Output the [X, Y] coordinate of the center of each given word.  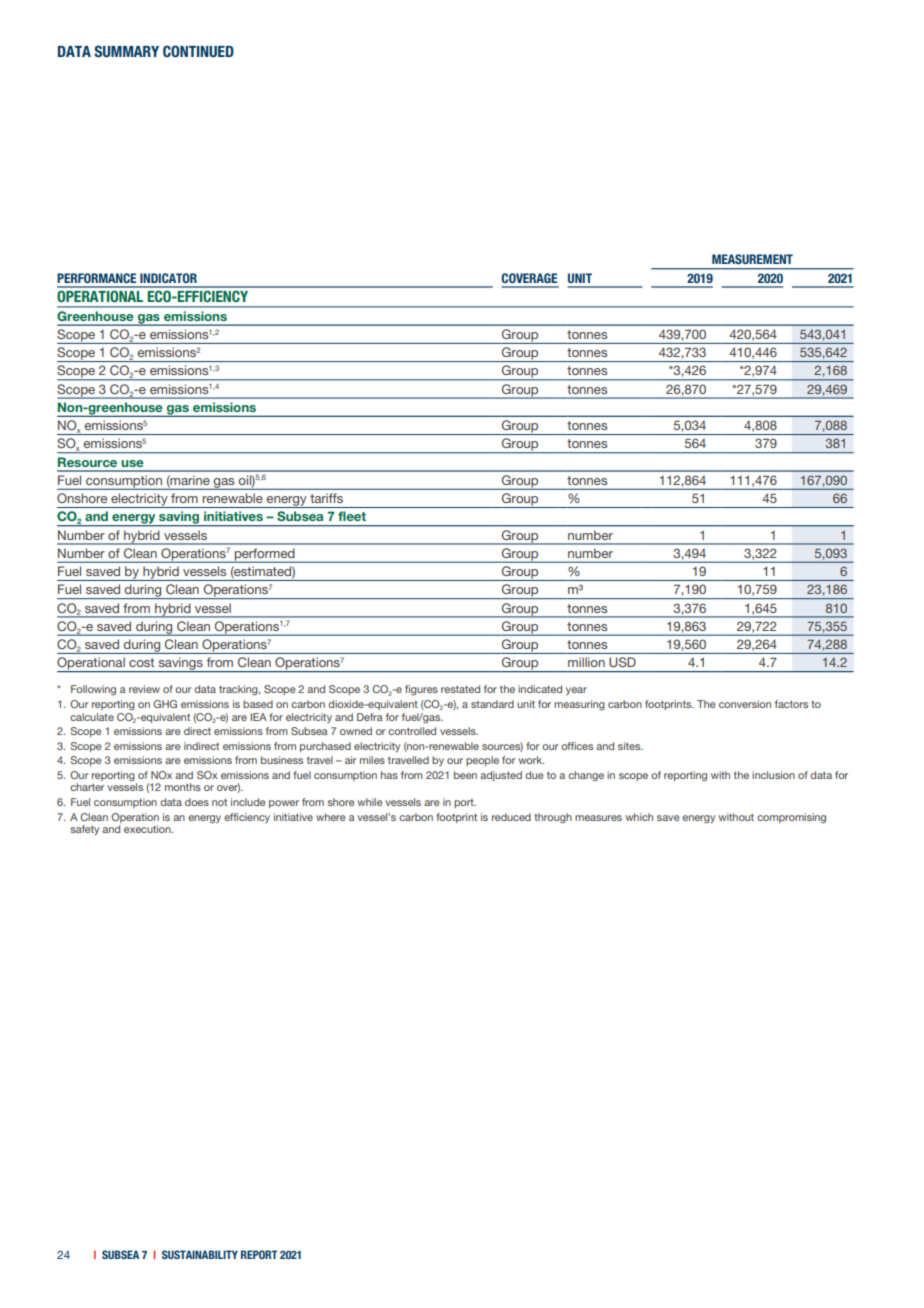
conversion [745, 704]
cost [141, 662]
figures [421, 690]
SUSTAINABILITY [200, 1254]
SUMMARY [126, 51]
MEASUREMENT [752, 259]
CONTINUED [198, 51]
